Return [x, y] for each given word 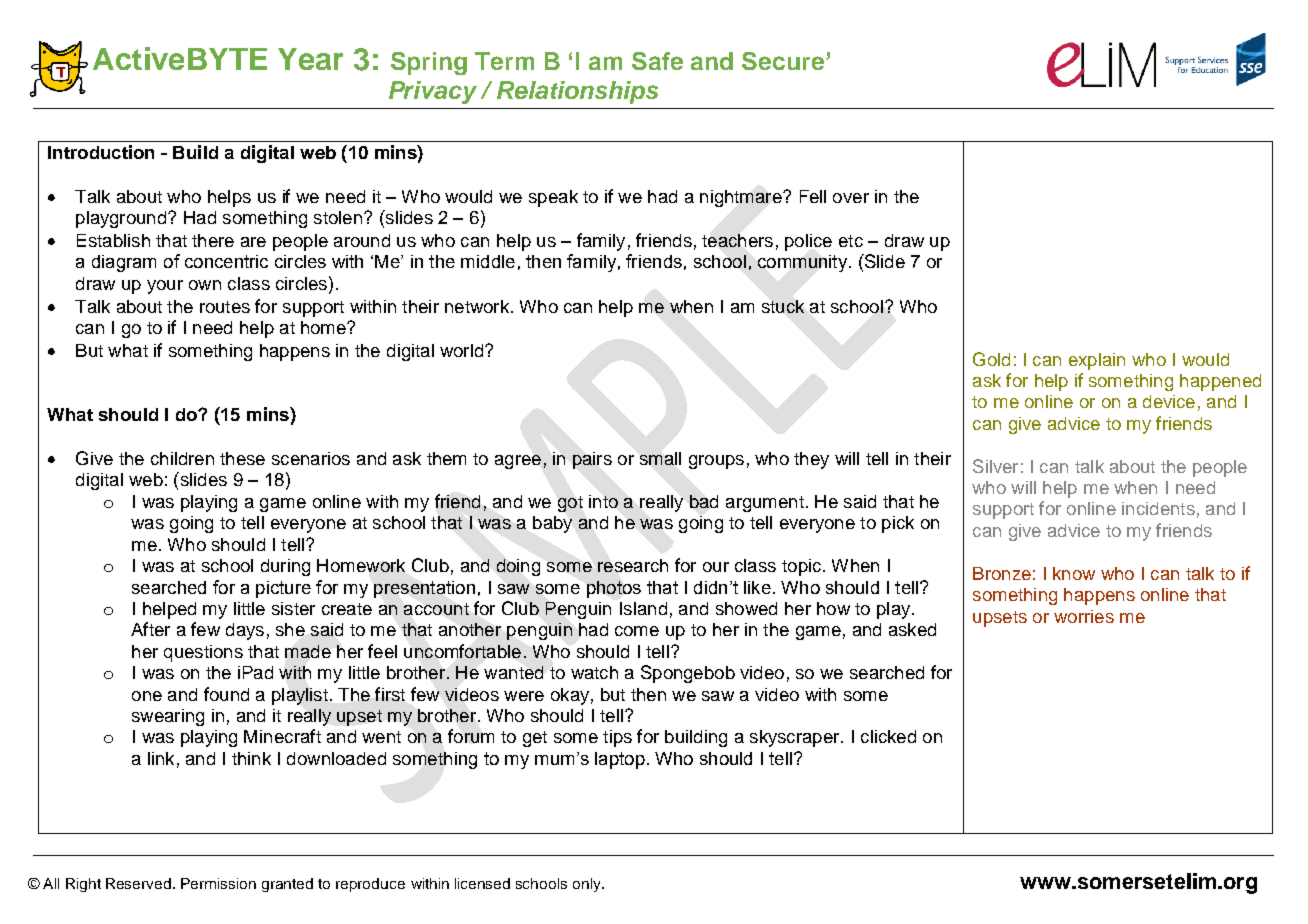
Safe [657, 61]
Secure [783, 61]
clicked [888, 736]
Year [310, 59]
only [588, 885]
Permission [218, 883]
